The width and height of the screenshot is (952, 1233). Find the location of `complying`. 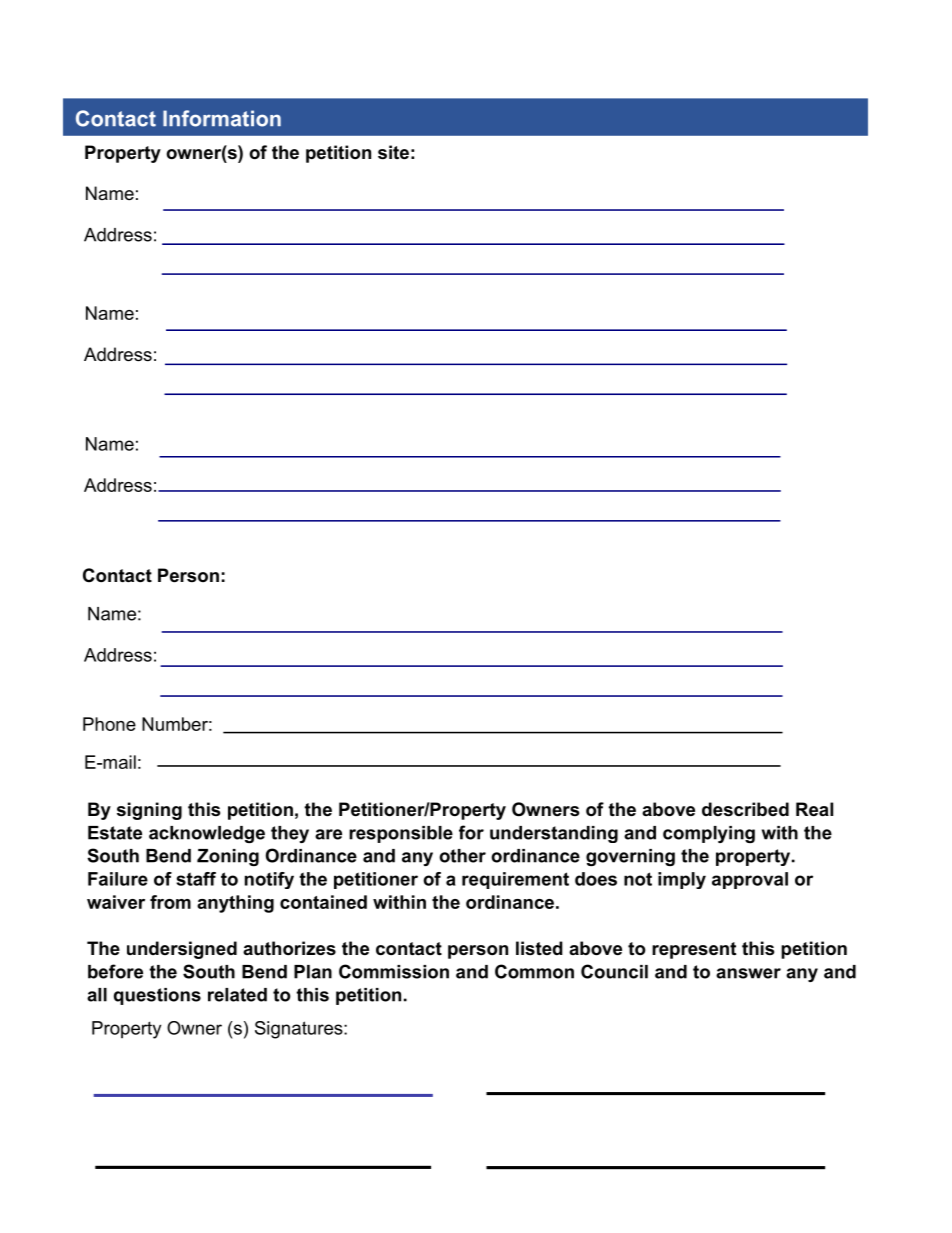

complying is located at coordinates (709, 834).
